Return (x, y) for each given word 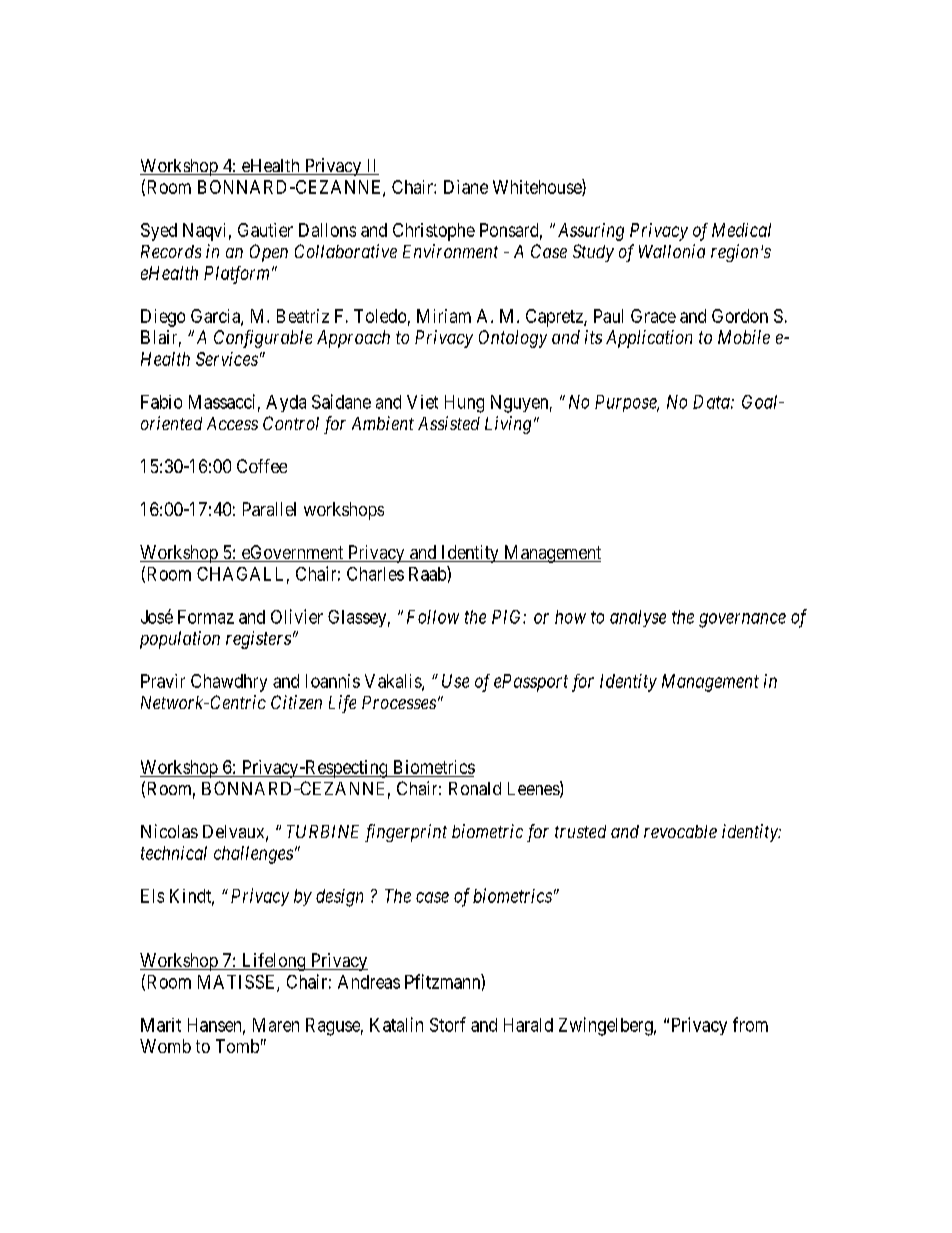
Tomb (237, 1046)
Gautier (265, 230)
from (750, 1024)
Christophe (434, 232)
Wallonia (672, 251)
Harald (528, 1025)
